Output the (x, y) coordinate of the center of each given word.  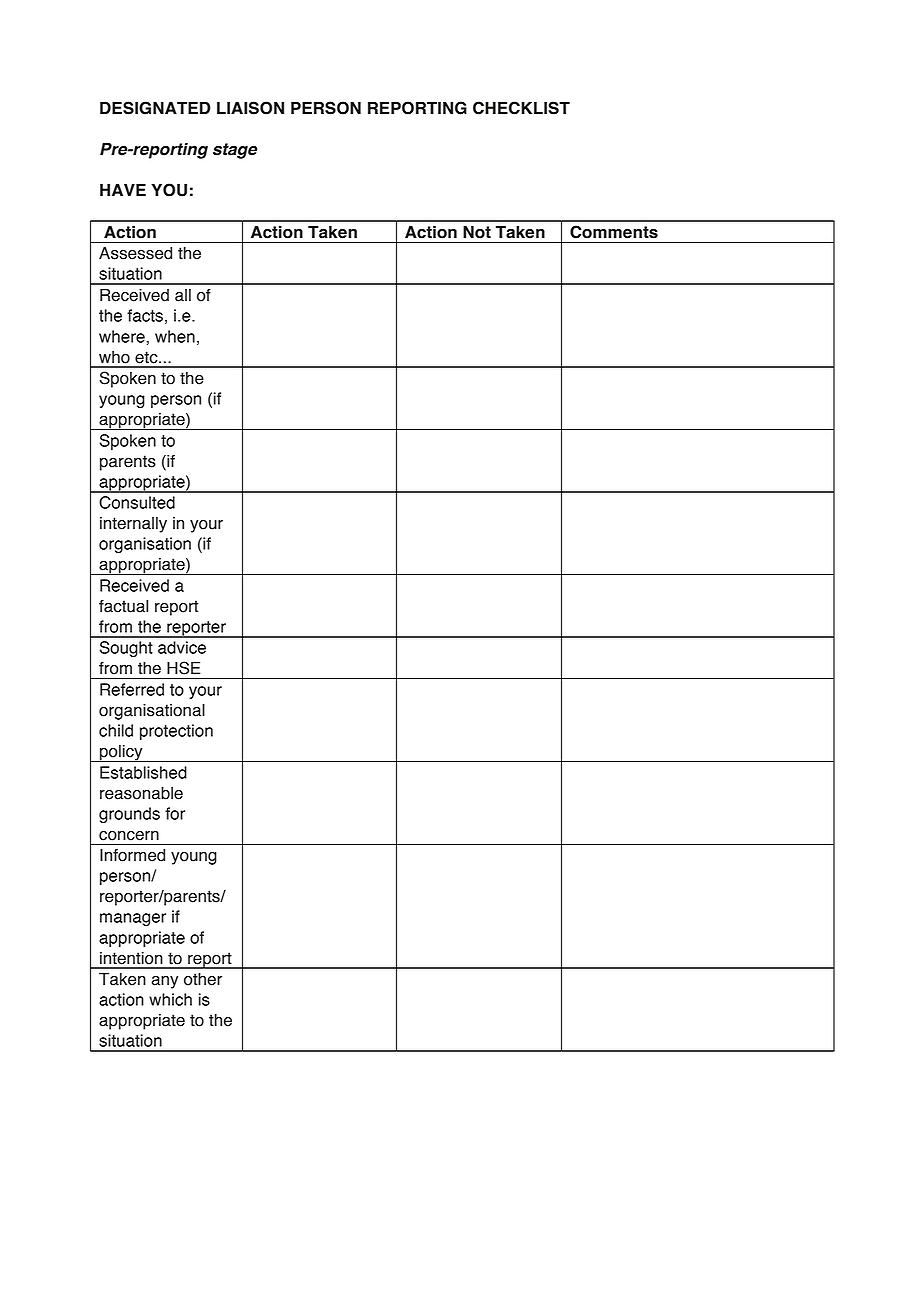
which (170, 999)
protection (176, 732)
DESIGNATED (155, 108)
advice (182, 647)
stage (235, 151)
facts (145, 315)
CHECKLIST (521, 108)
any (164, 982)
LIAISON (250, 108)
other (203, 979)
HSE (183, 668)
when (175, 336)
